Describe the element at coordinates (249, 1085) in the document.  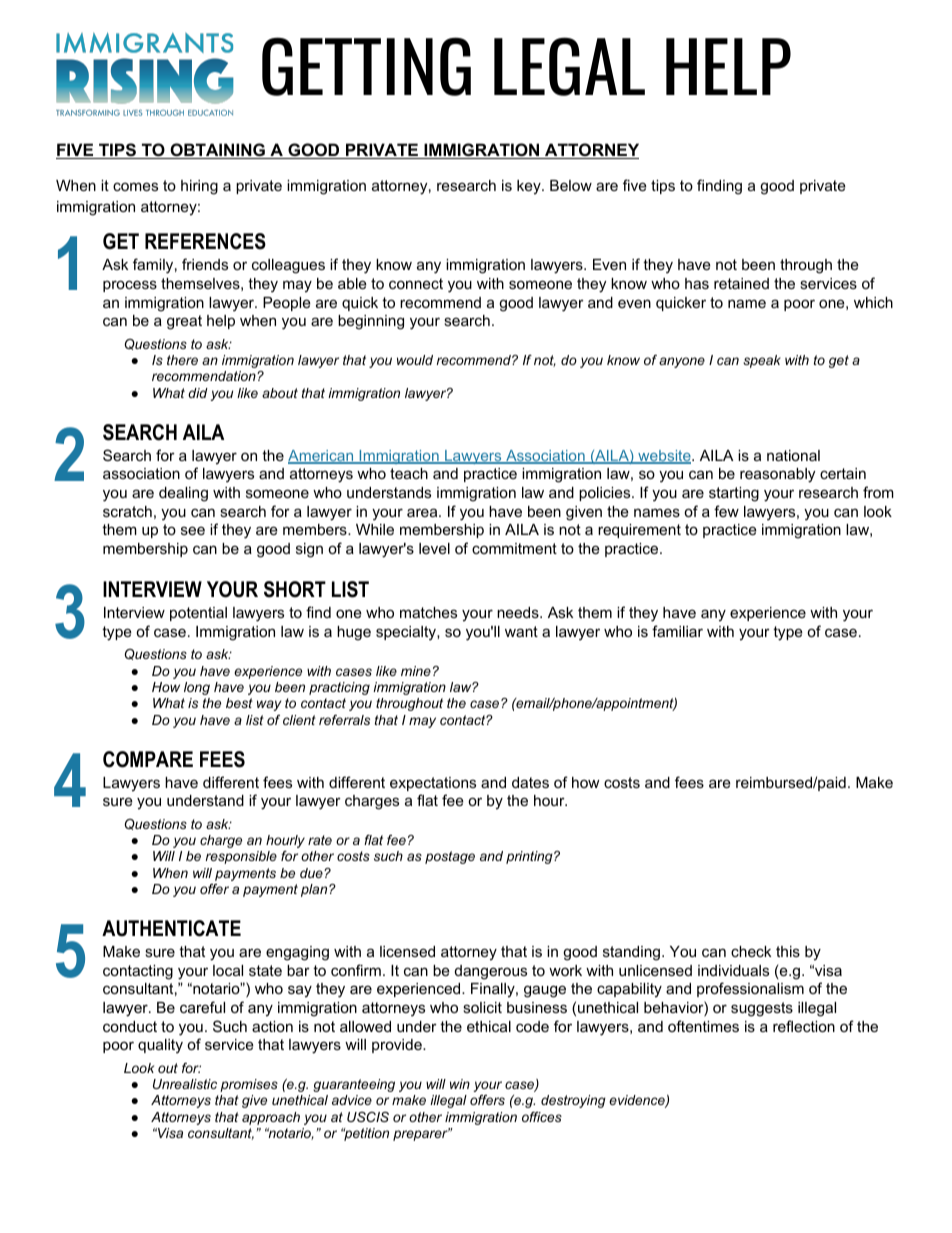
I see `promises` at that location.
